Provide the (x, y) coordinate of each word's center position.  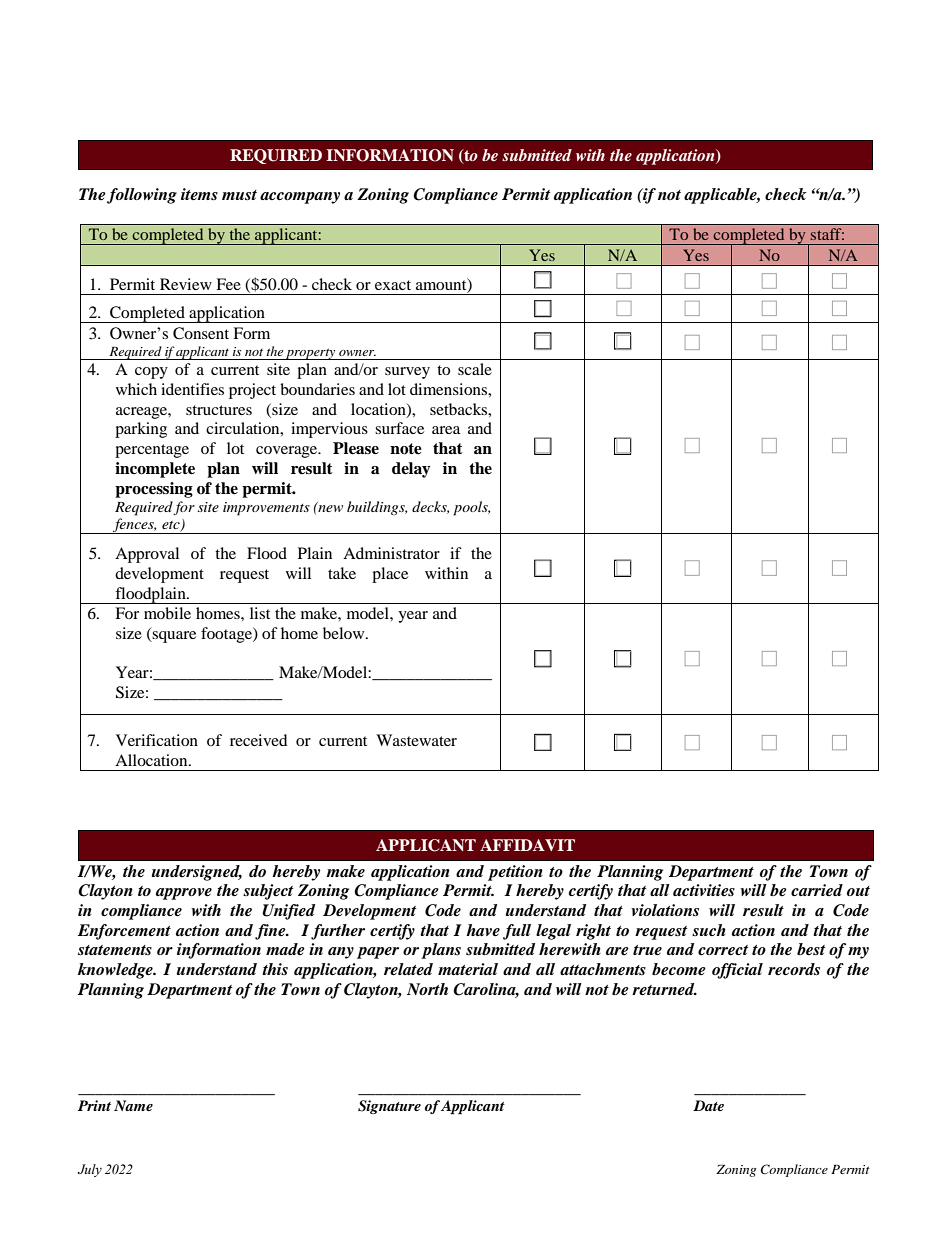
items (199, 194)
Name (133, 1105)
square (173, 637)
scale (475, 369)
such (709, 930)
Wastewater (416, 740)
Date (708, 1105)
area (446, 430)
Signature (389, 1107)
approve (184, 894)
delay (411, 470)
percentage (152, 451)
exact (393, 285)
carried (817, 890)
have (483, 930)
